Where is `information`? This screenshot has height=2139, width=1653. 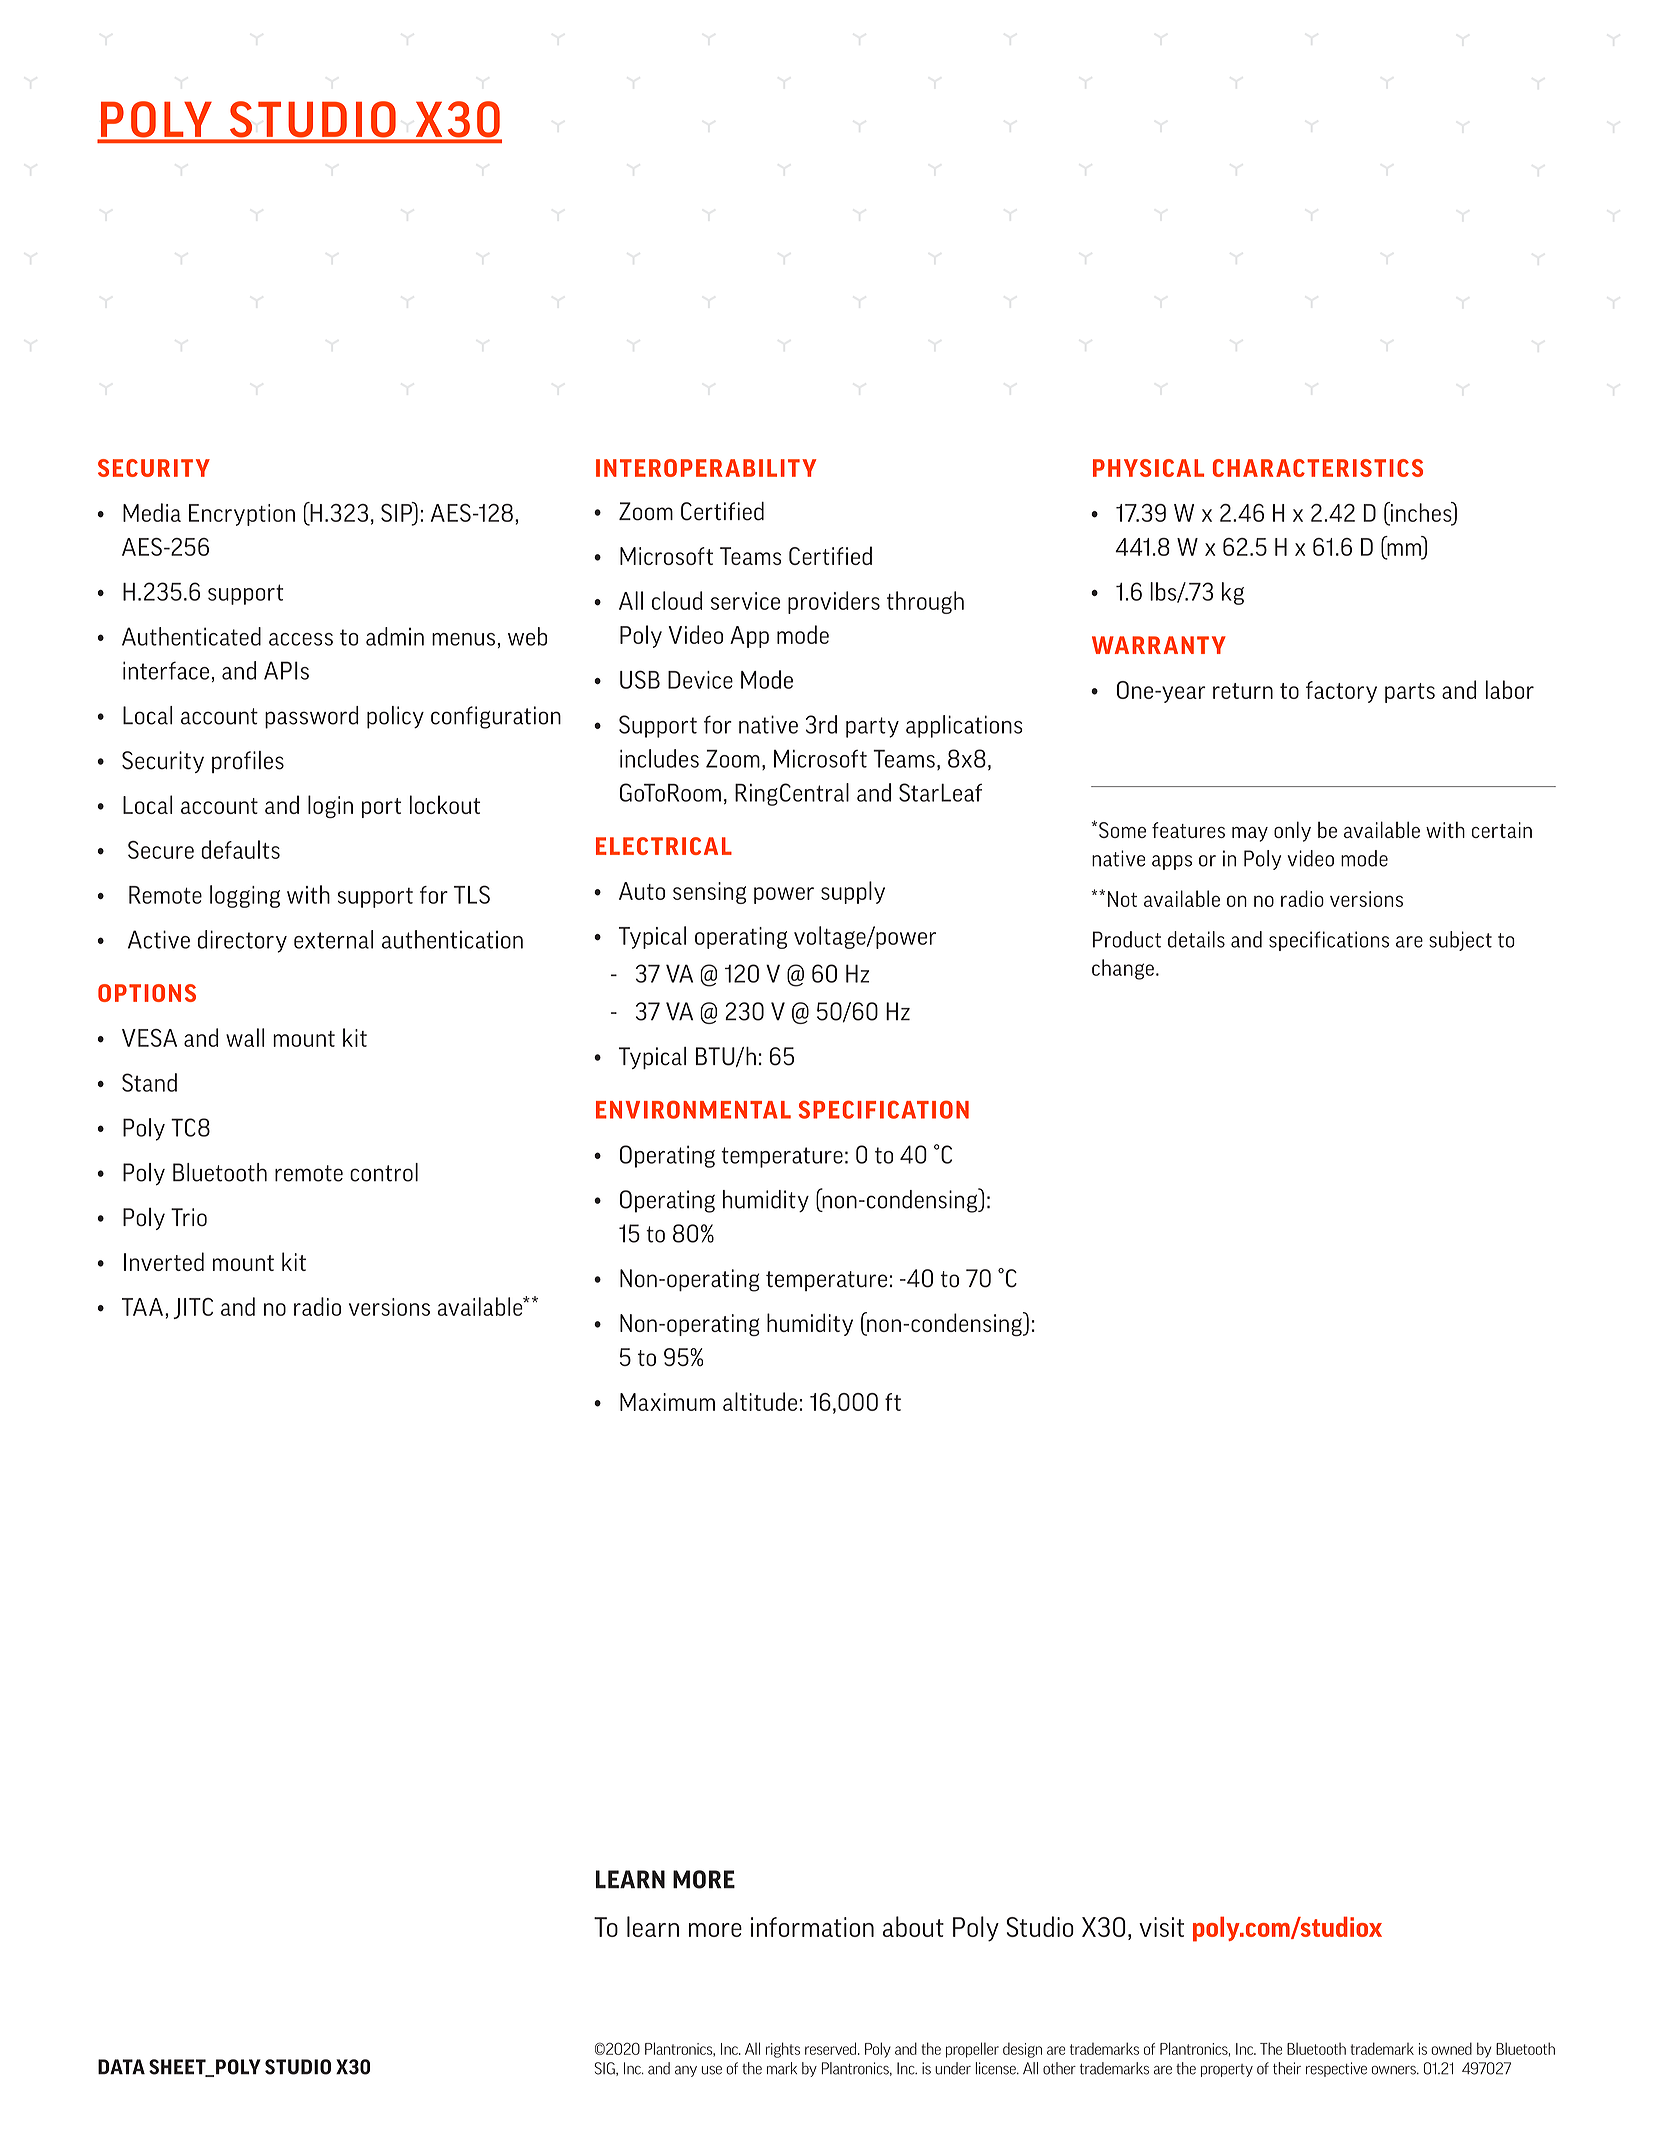 information is located at coordinates (812, 1927).
